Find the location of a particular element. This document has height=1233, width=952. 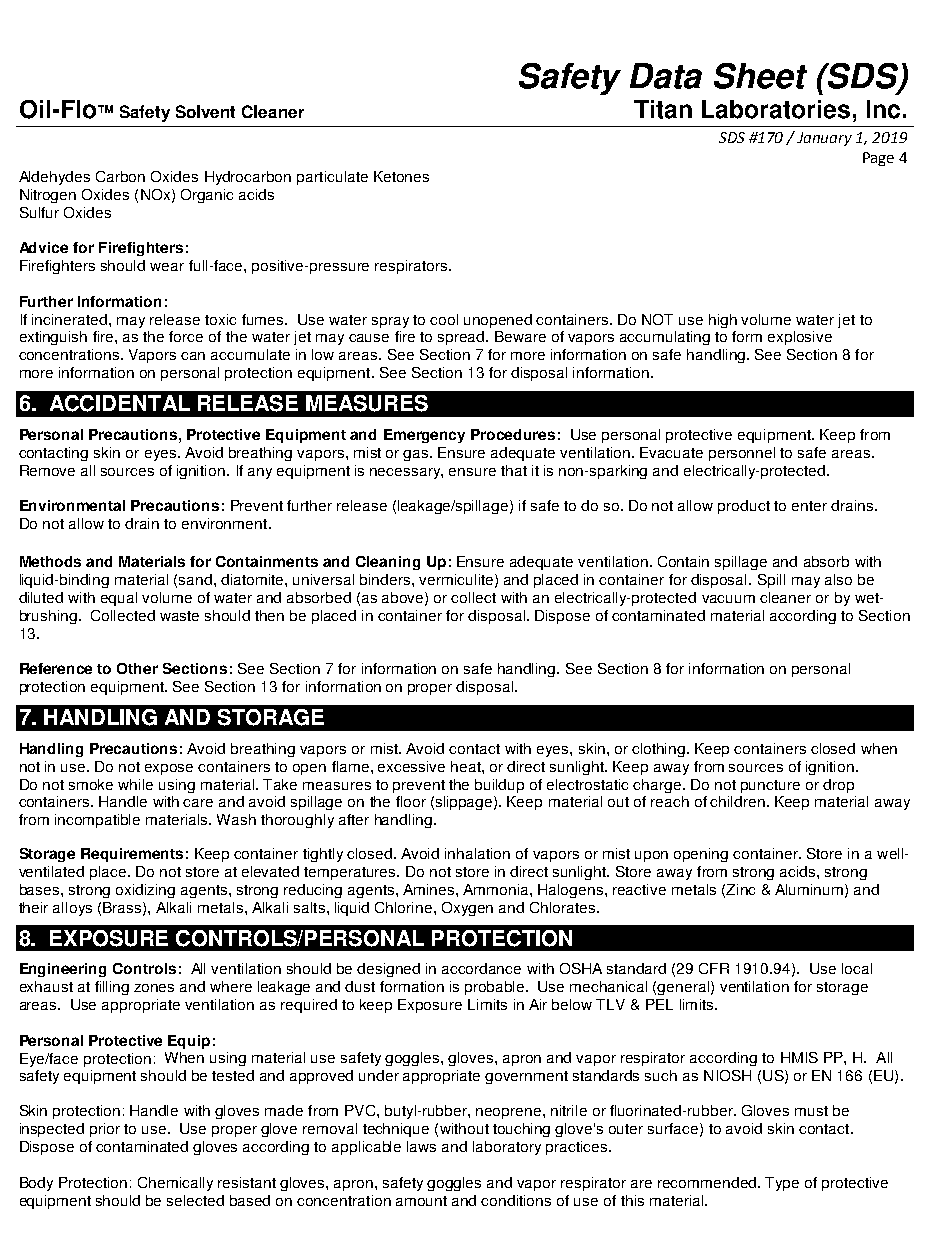

Other is located at coordinates (137, 668).
